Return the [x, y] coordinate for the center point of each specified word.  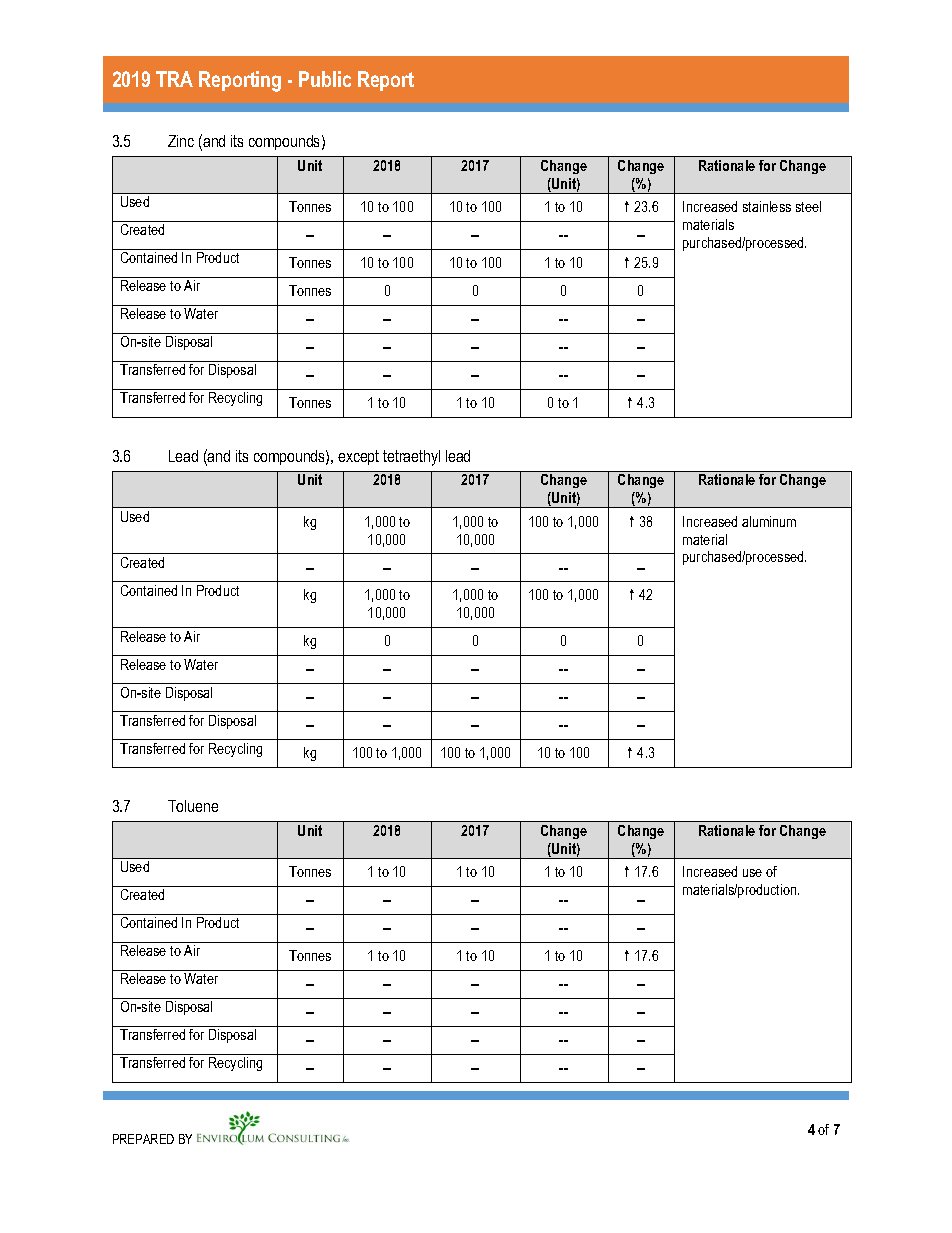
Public [325, 79]
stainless [767, 206]
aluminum [769, 521]
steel [808, 206]
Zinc [181, 141]
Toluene [193, 806]
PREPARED [143, 1139]
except [358, 457]
